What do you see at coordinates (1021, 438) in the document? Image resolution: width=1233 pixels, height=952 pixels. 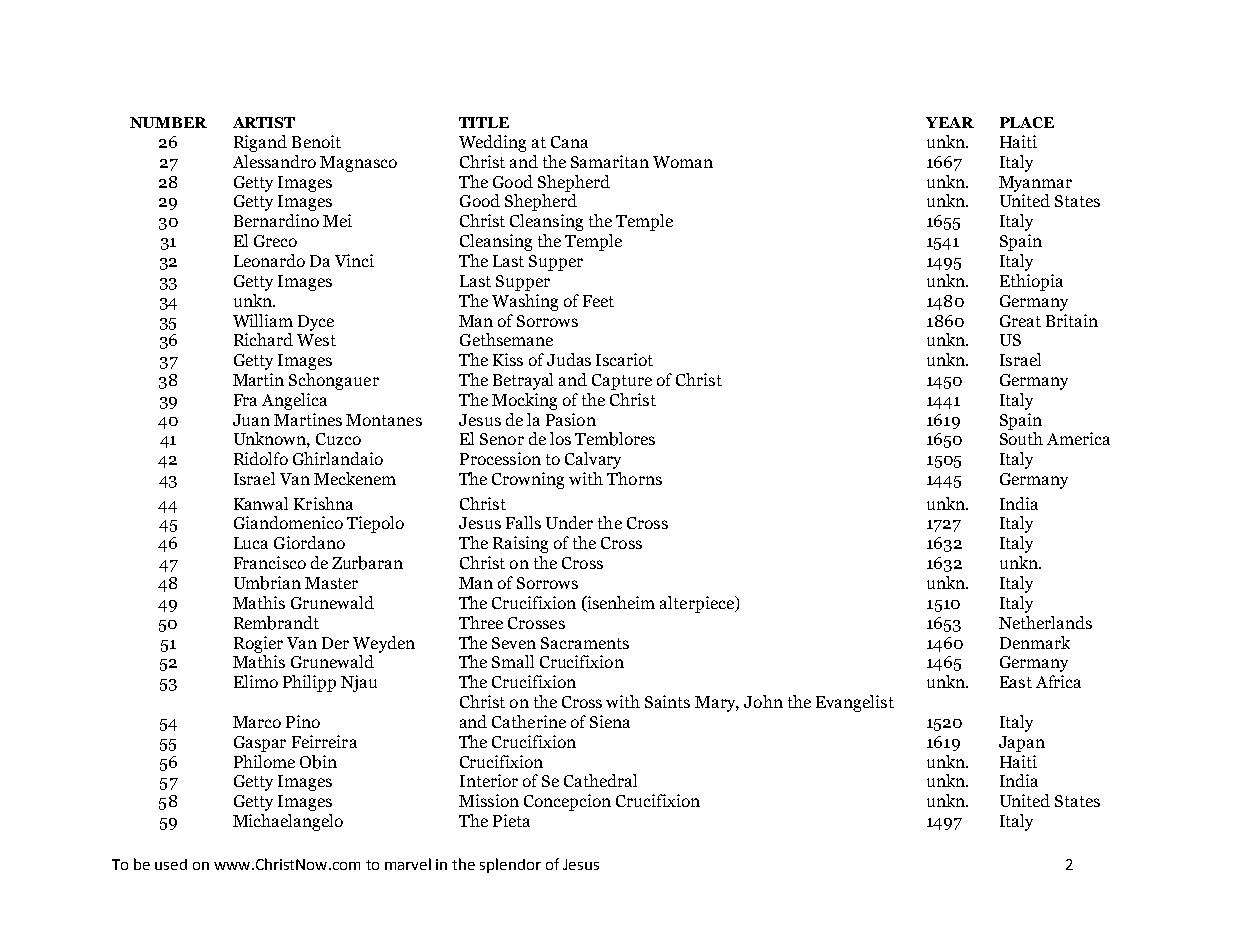 I see `South` at bounding box center [1021, 438].
